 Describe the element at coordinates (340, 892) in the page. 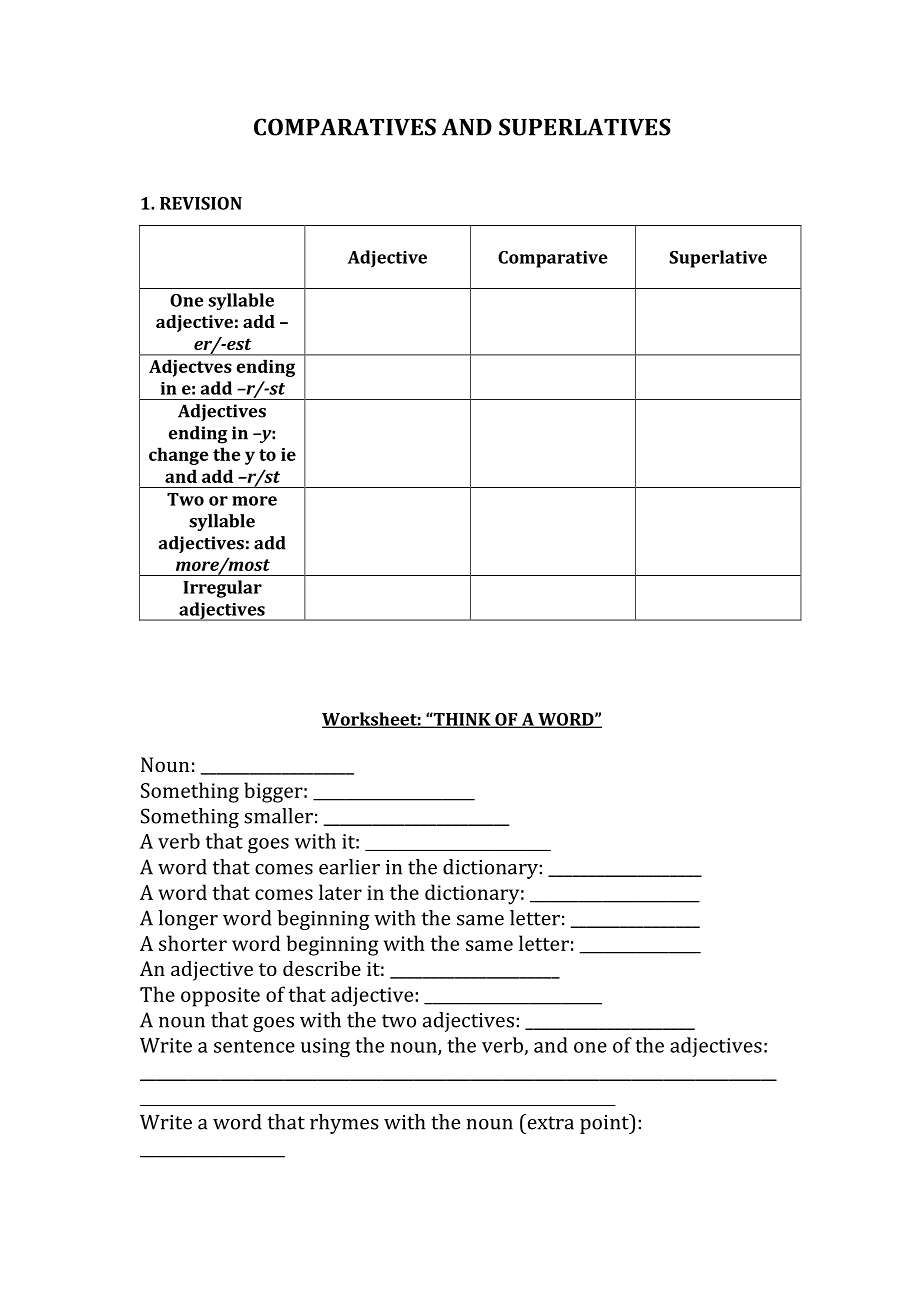

I see `later` at that location.
